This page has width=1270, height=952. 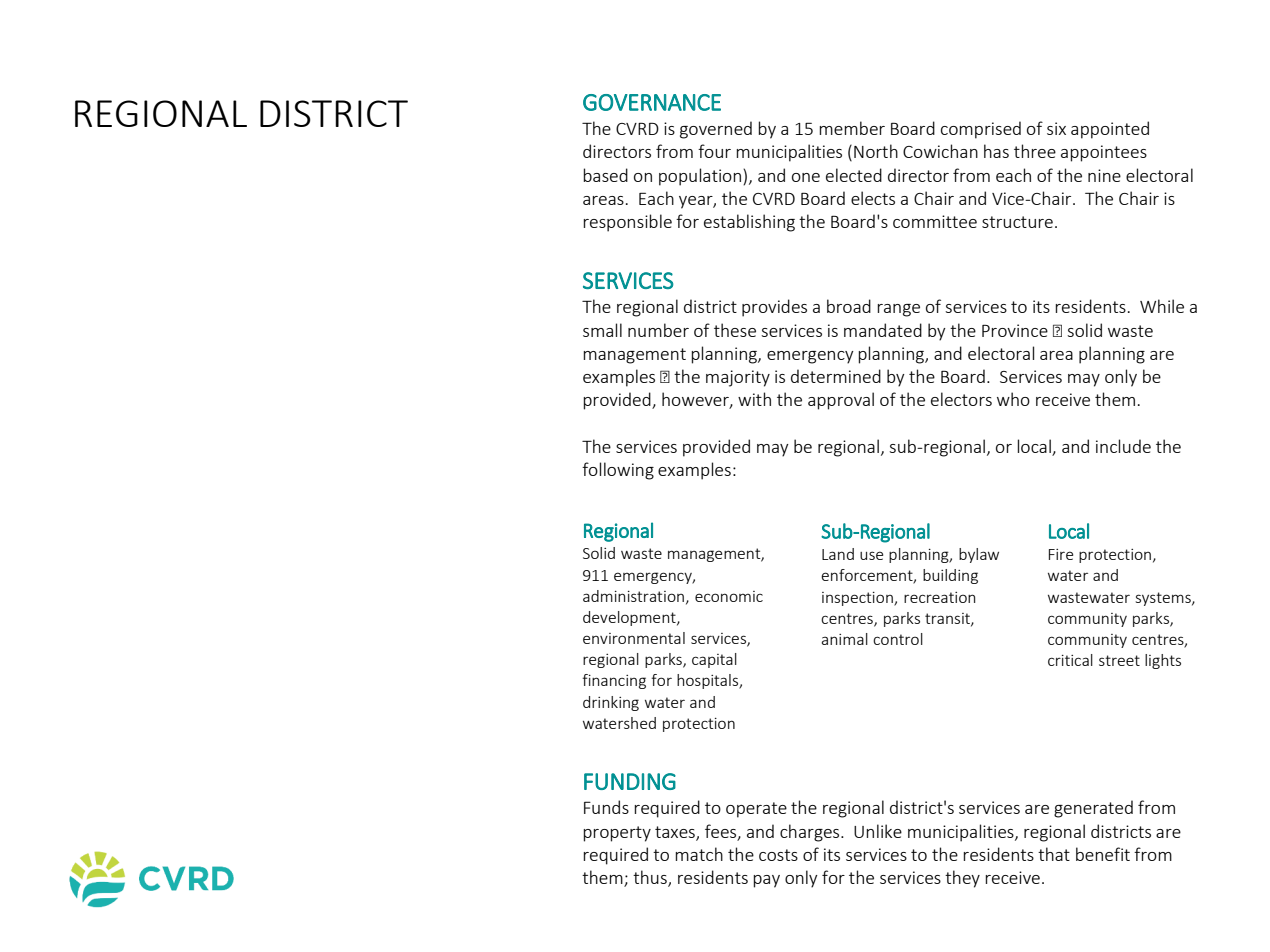 What do you see at coordinates (1123, 446) in the page?
I see `include` at bounding box center [1123, 446].
